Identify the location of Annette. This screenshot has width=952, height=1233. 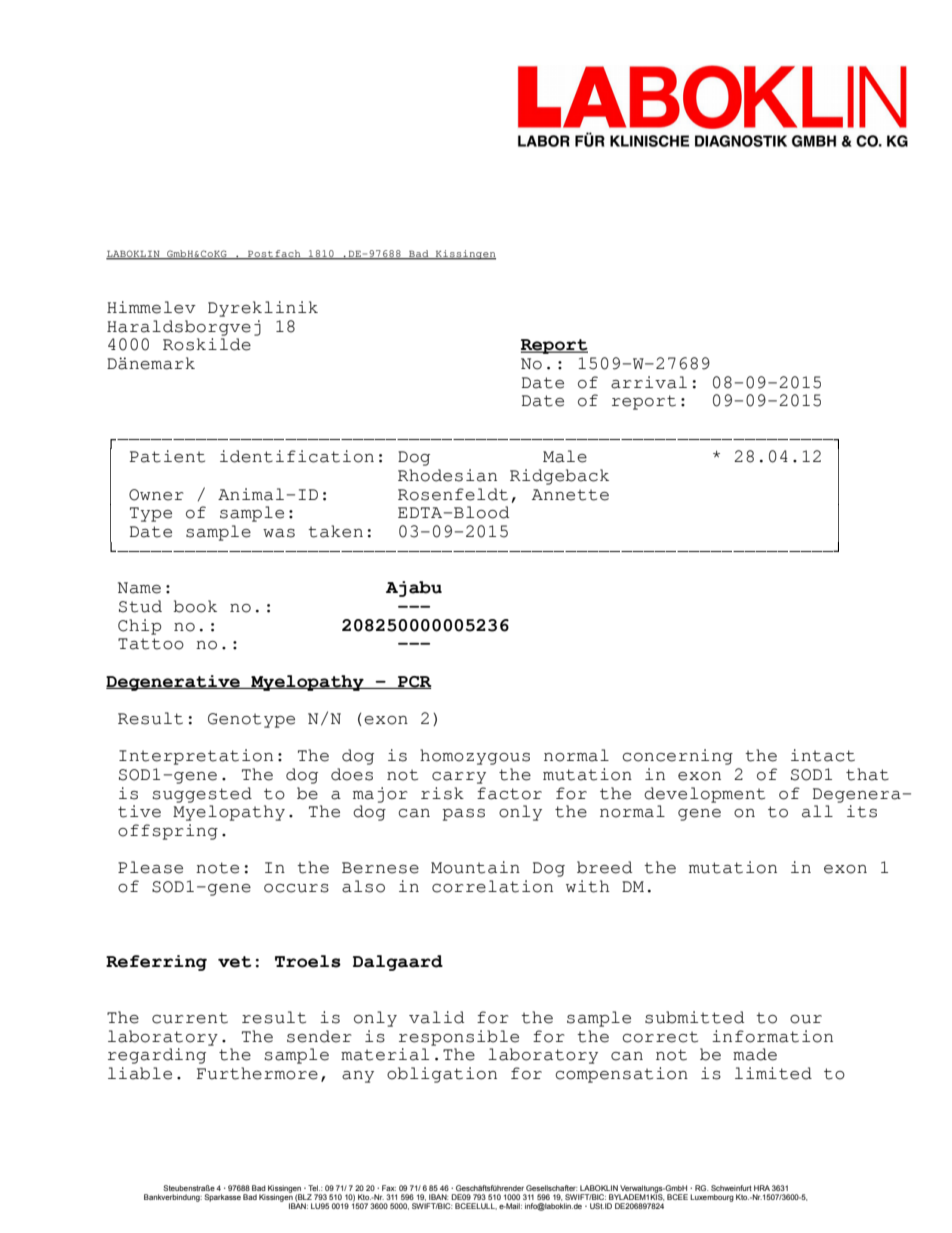
(570, 495).
